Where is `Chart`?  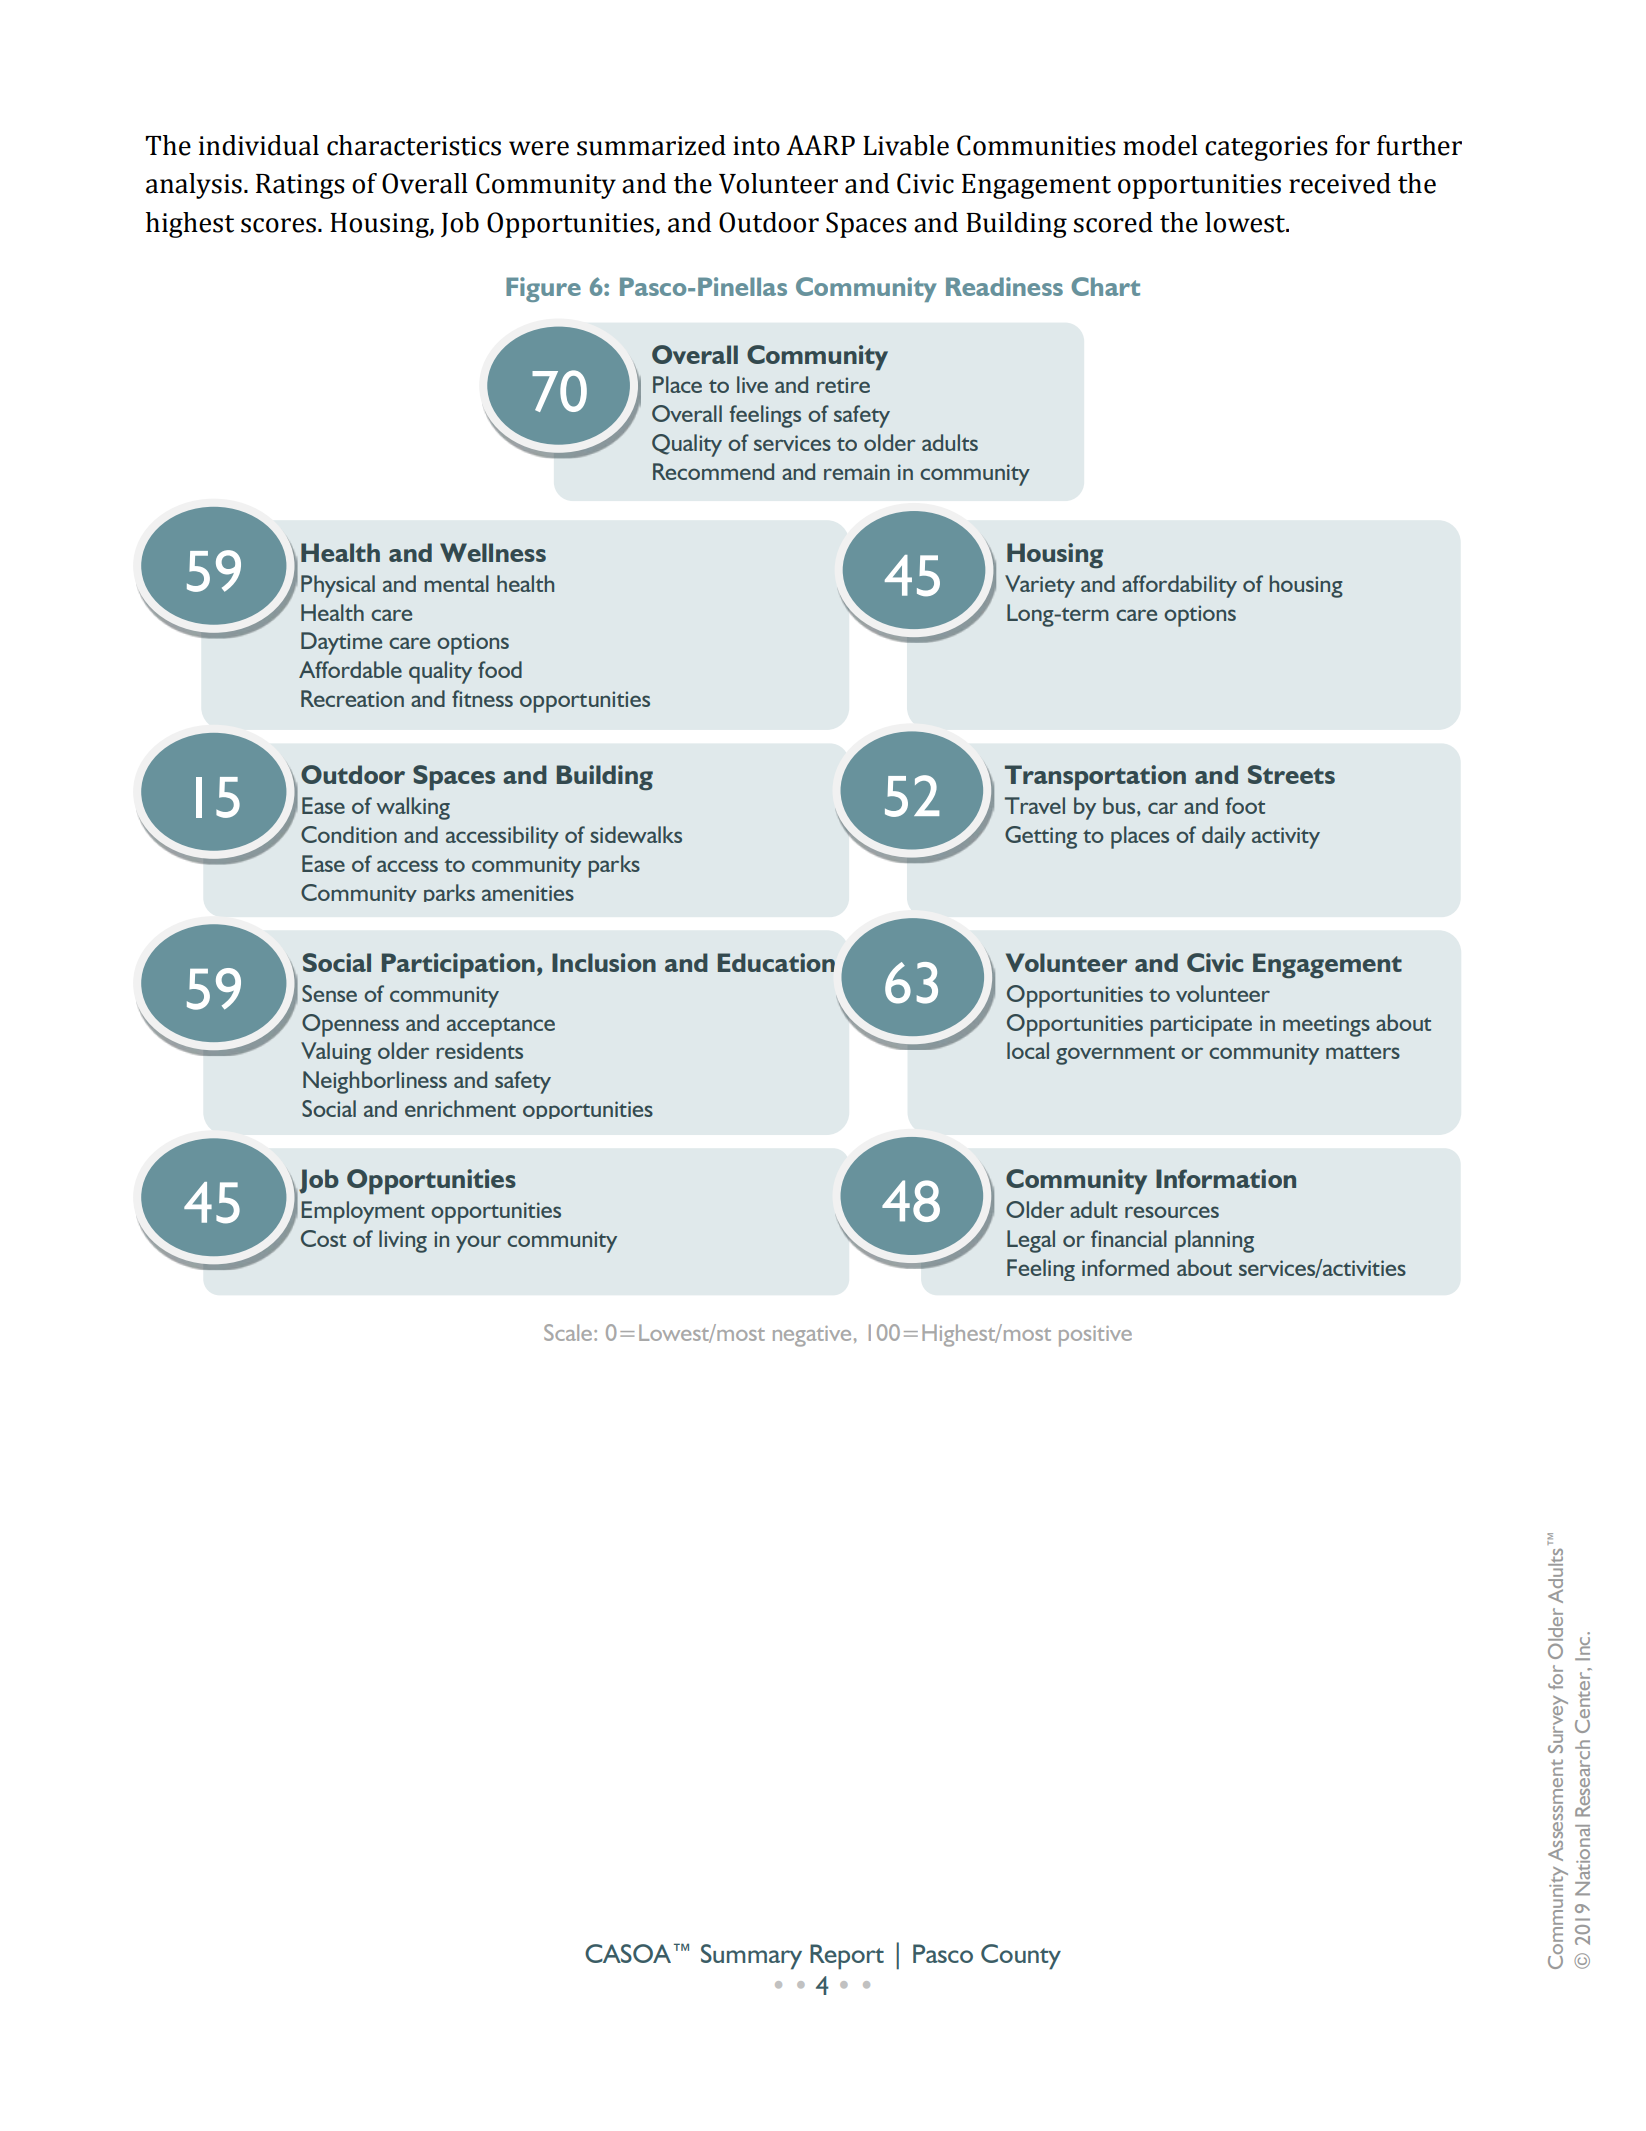
Chart is located at coordinates (1105, 286).
